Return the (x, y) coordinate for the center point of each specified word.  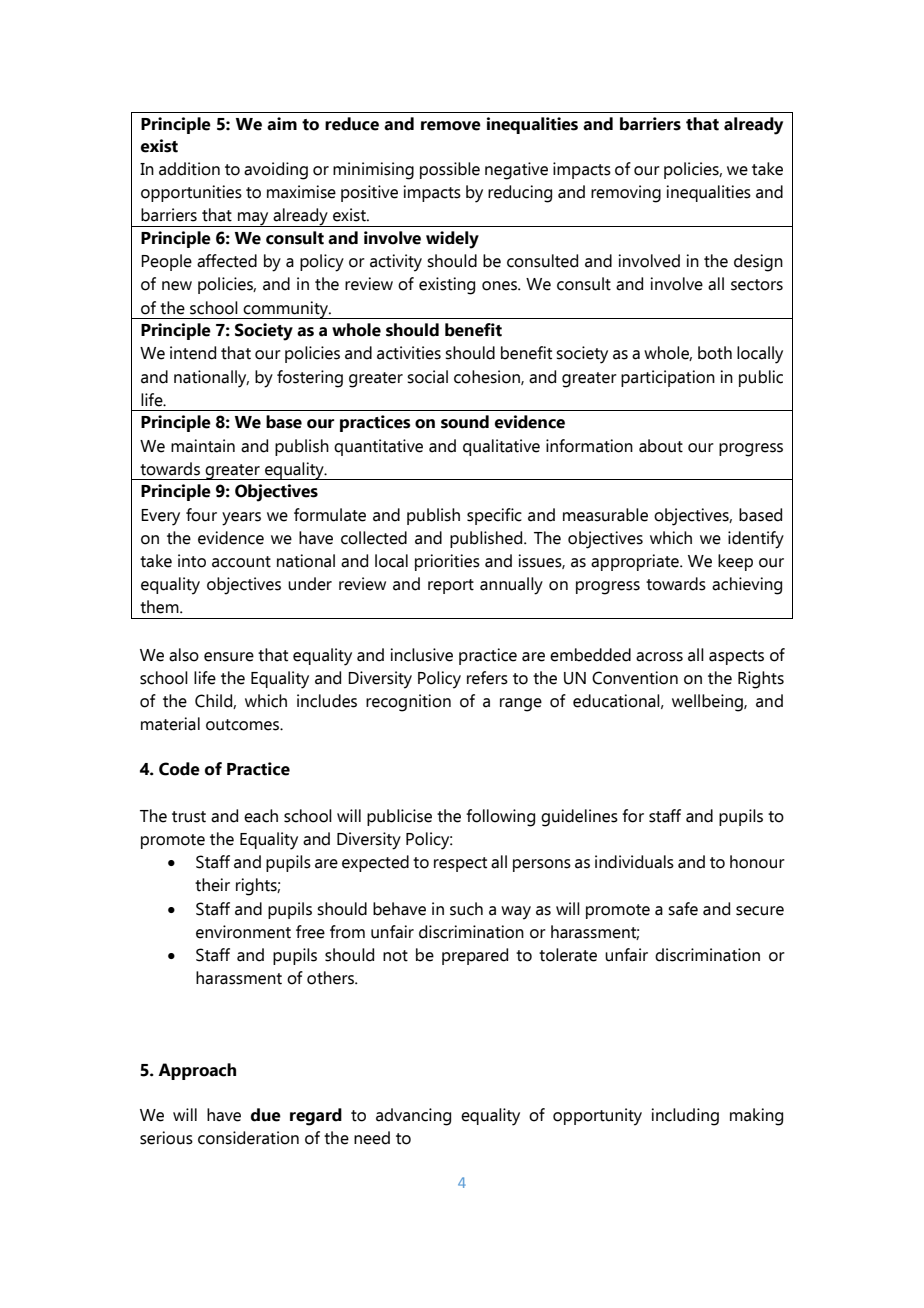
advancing (413, 1117)
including (685, 1117)
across (659, 657)
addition (189, 169)
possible (450, 170)
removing (626, 194)
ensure (229, 657)
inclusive (421, 655)
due (266, 1115)
